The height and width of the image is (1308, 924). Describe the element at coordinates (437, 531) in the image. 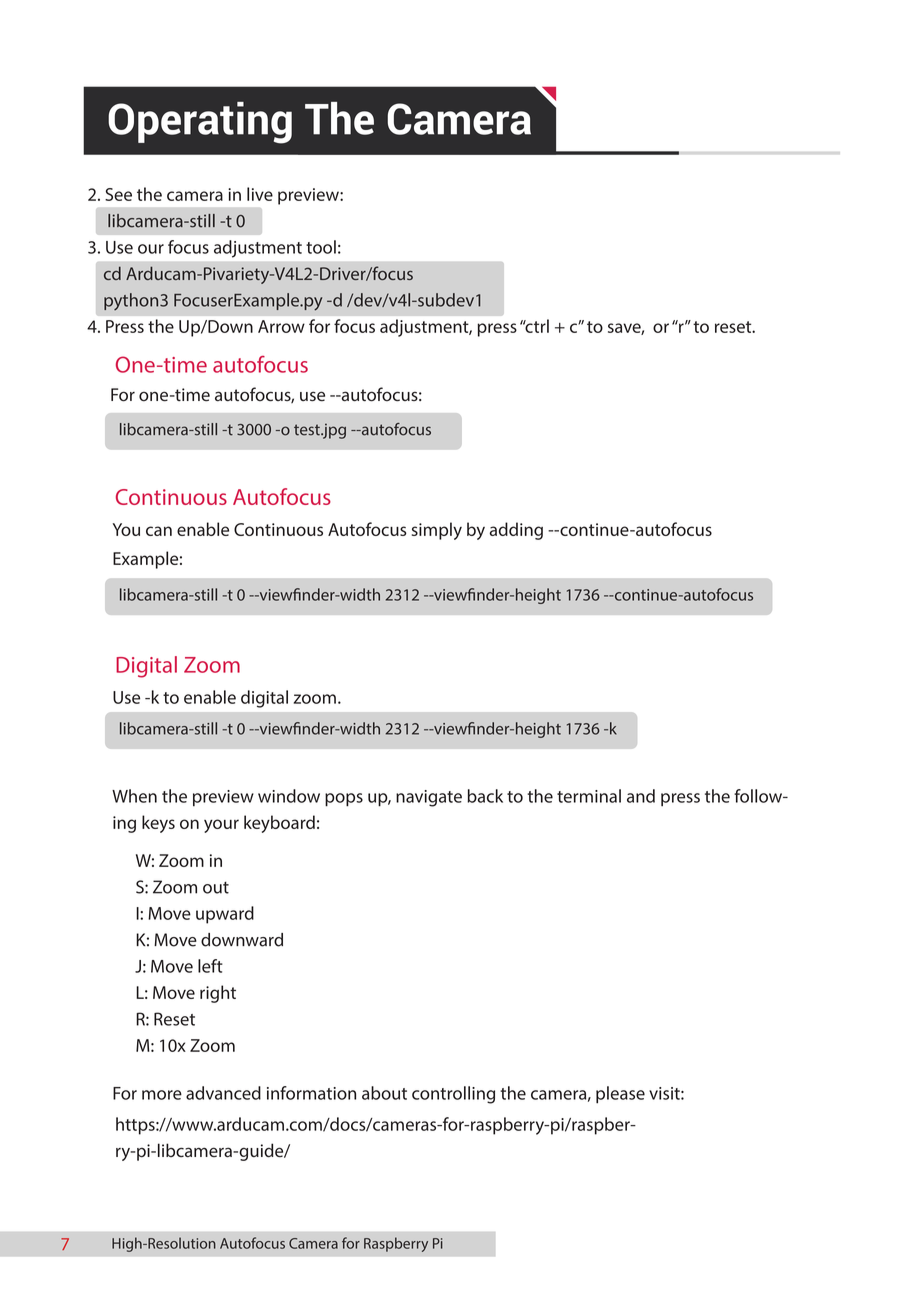

I see `simply` at that location.
